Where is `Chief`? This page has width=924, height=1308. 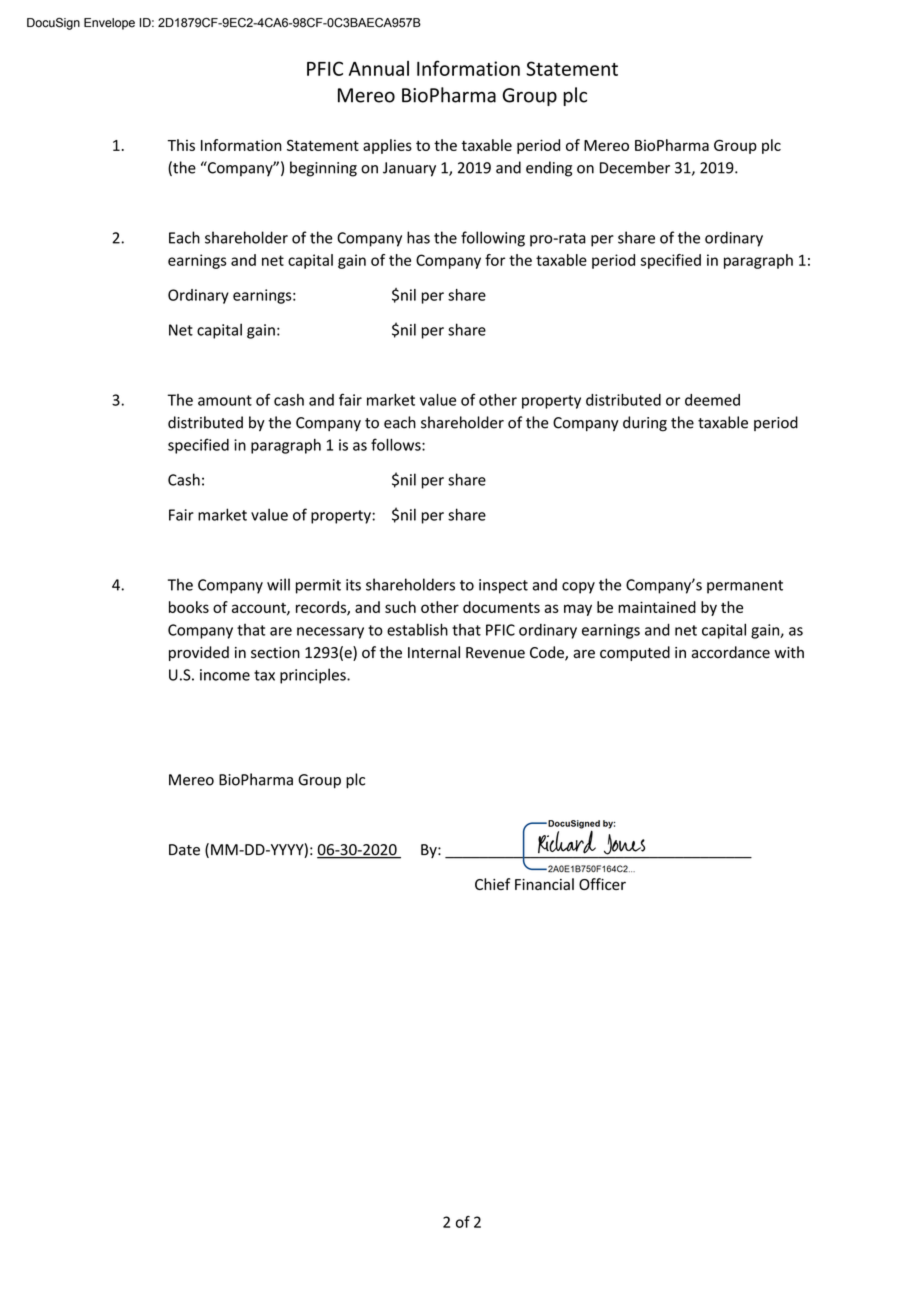 Chief is located at coordinates (492, 884).
